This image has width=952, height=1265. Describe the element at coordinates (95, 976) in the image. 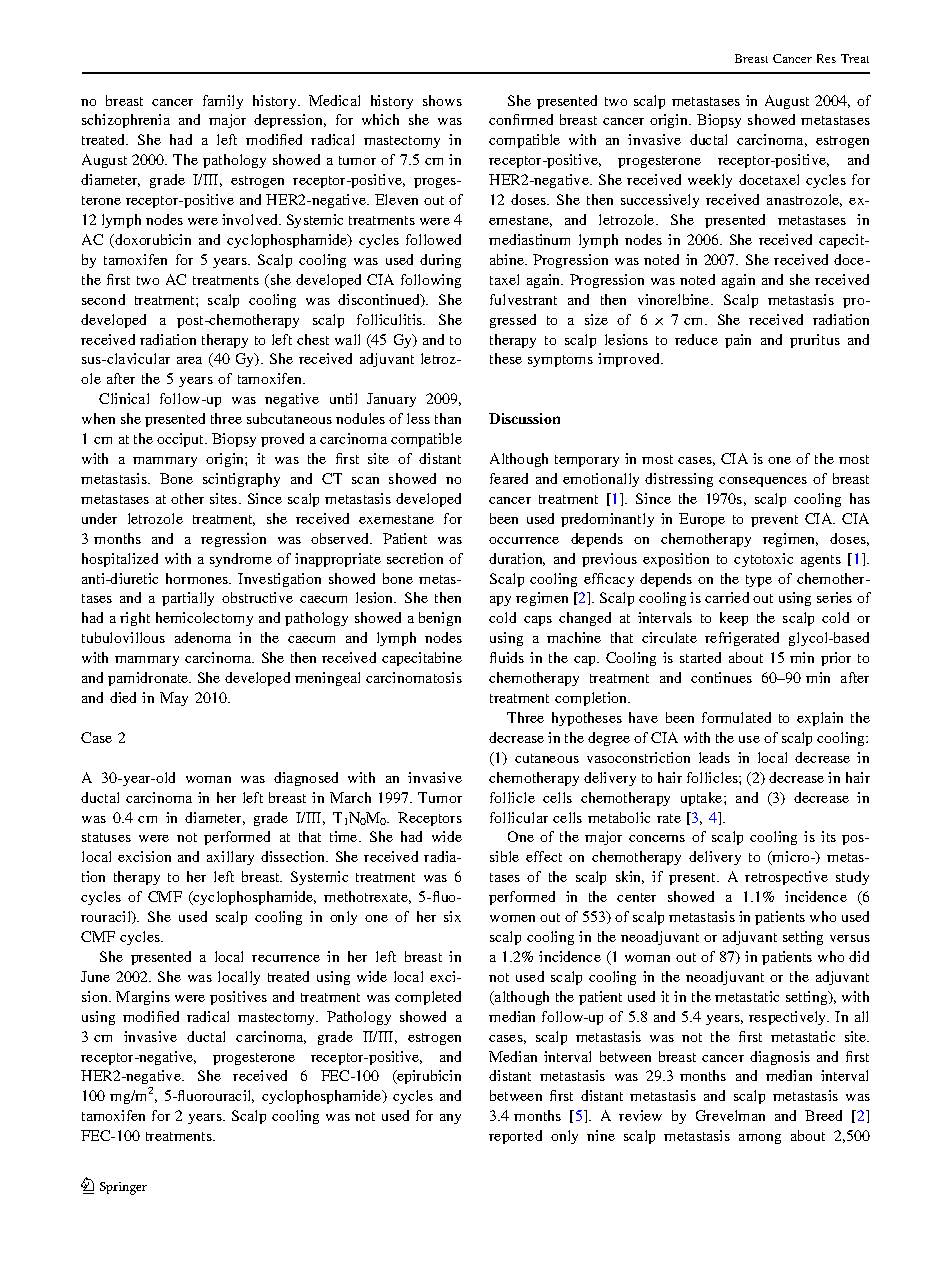

I see `June` at that location.
